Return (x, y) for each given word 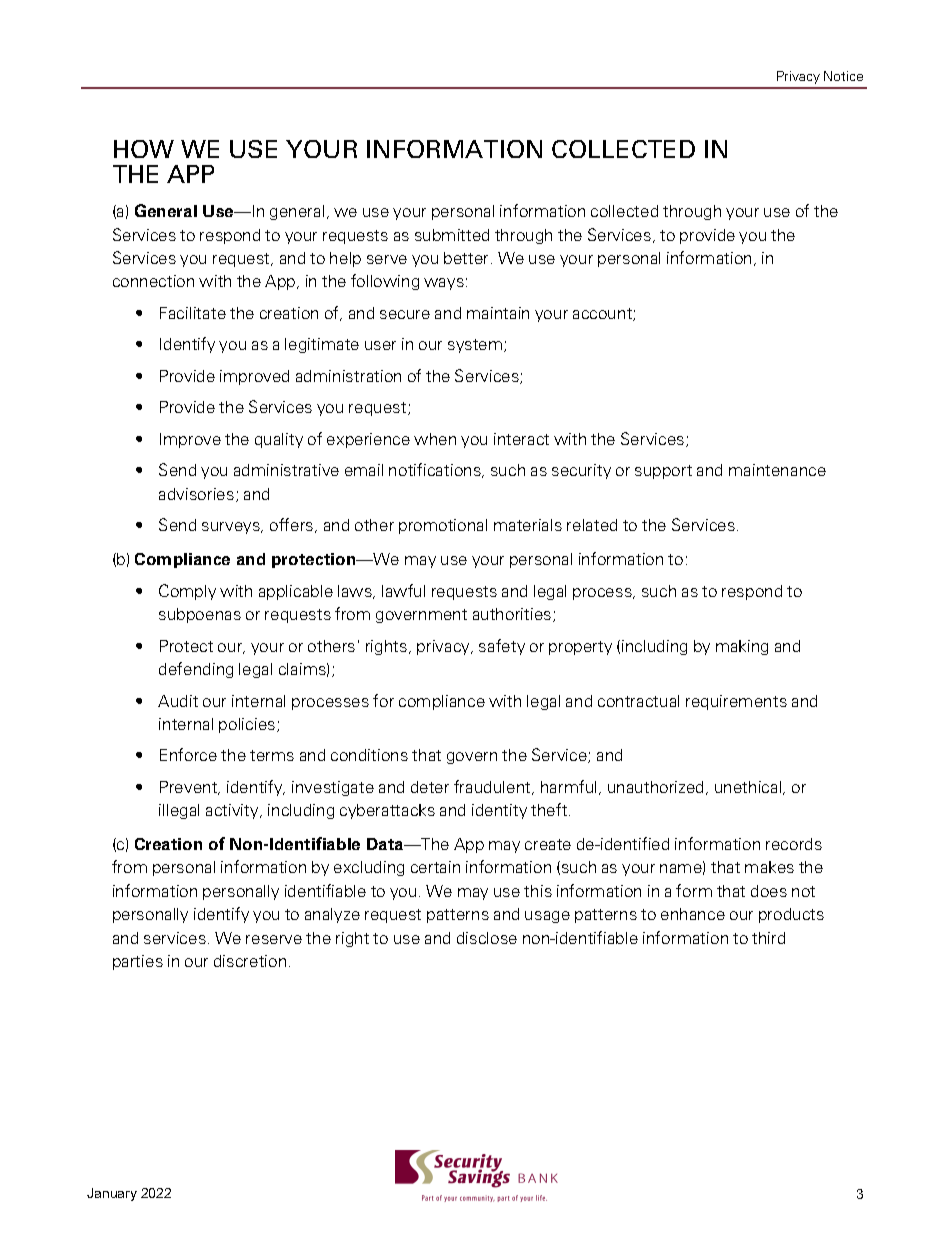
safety (502, 647)
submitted (452, 235)
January (112, 1194)
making (742, 647)
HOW (144, 149)
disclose (487, 938)
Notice (843, 76)
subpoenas (200, 615)
